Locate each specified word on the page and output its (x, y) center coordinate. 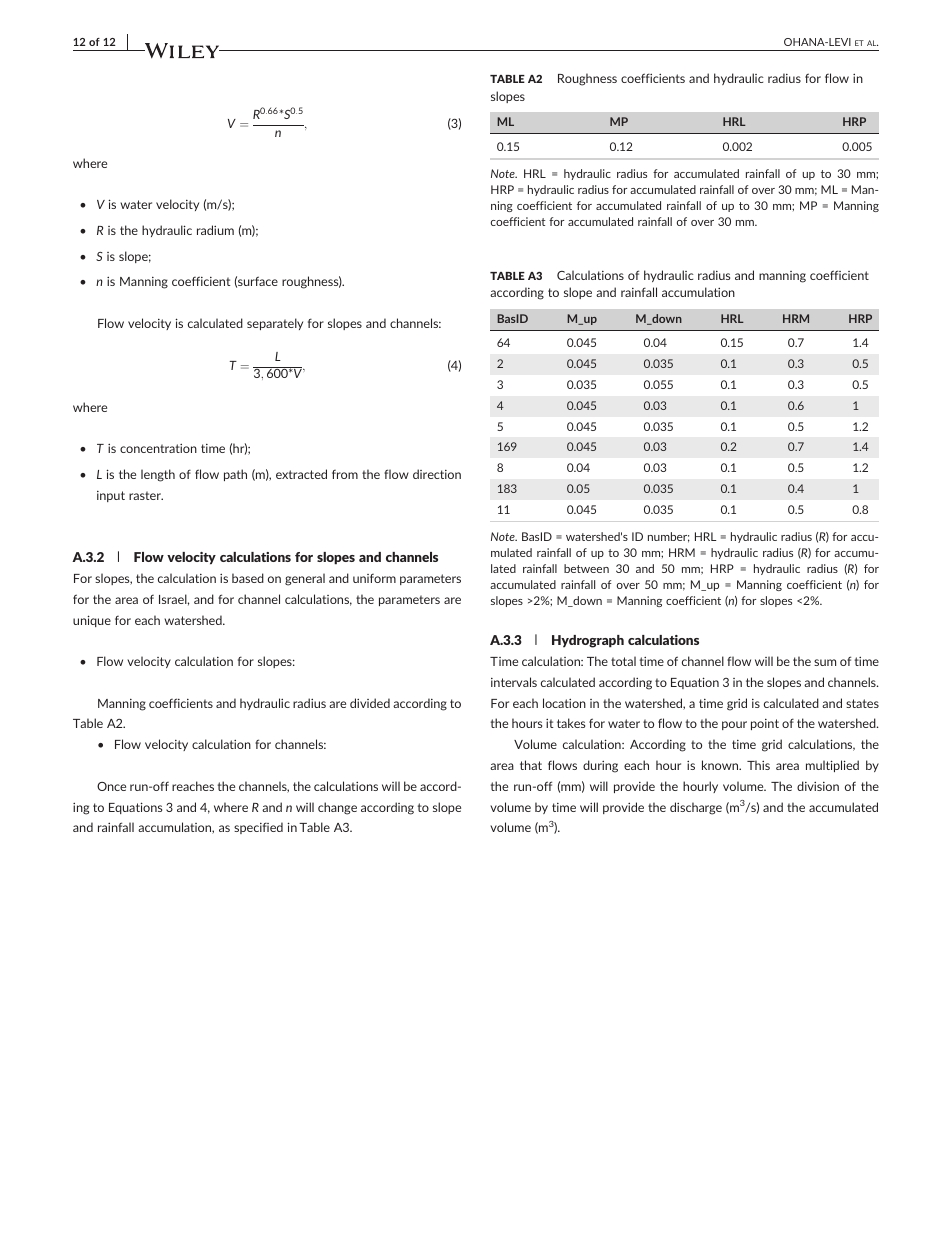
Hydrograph (588, 641)
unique (92, 621)
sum (825, 662)
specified (258, 828)
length (158, 475)
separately (275, 324)
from (345, 474)
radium (215, 230)
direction (437, 474)
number (669, 537)
